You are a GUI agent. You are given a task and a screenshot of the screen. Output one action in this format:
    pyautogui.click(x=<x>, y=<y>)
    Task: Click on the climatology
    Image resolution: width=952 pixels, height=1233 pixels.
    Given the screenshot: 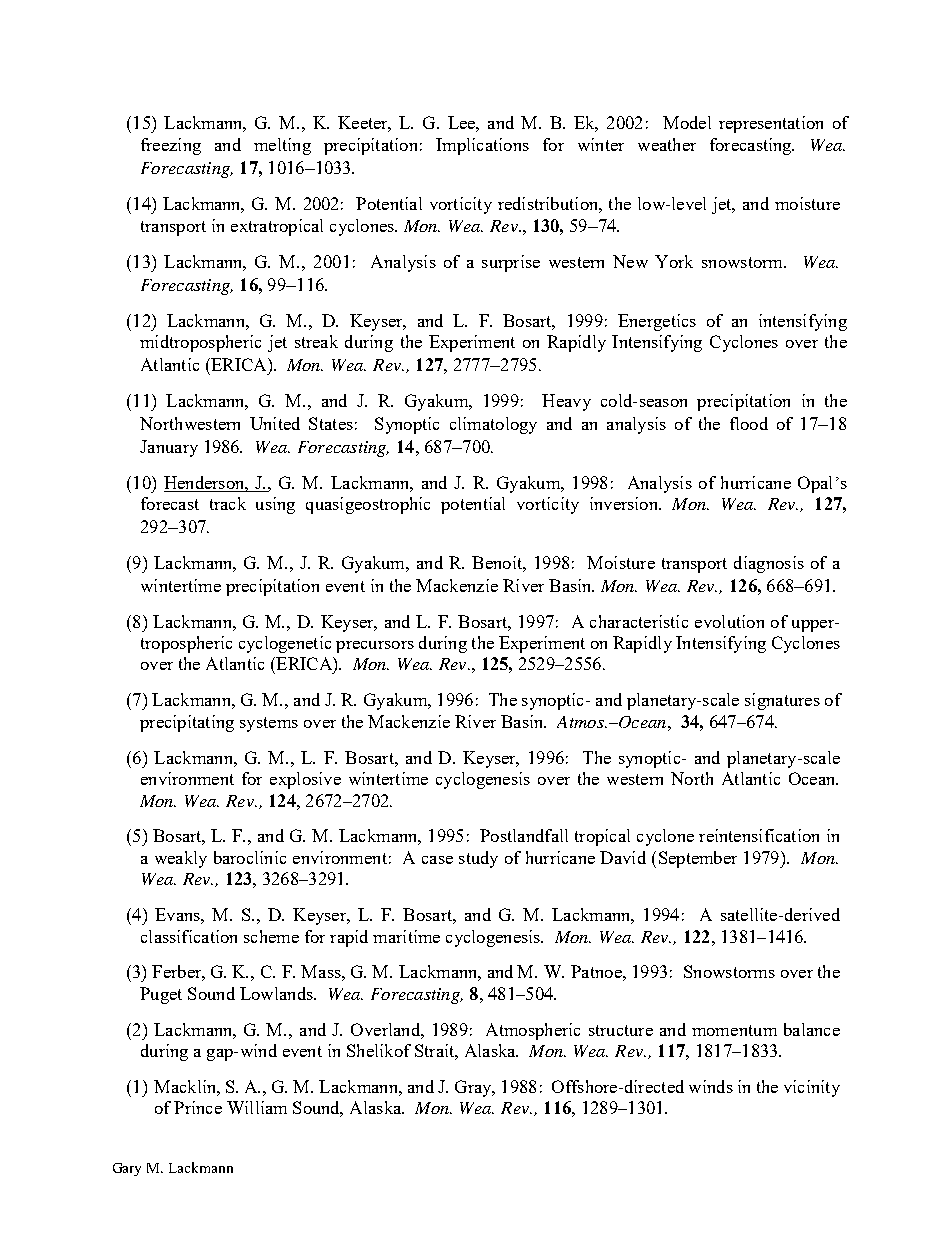 What is the action you would take?
    pyautogui.click(x=493, y=425)
